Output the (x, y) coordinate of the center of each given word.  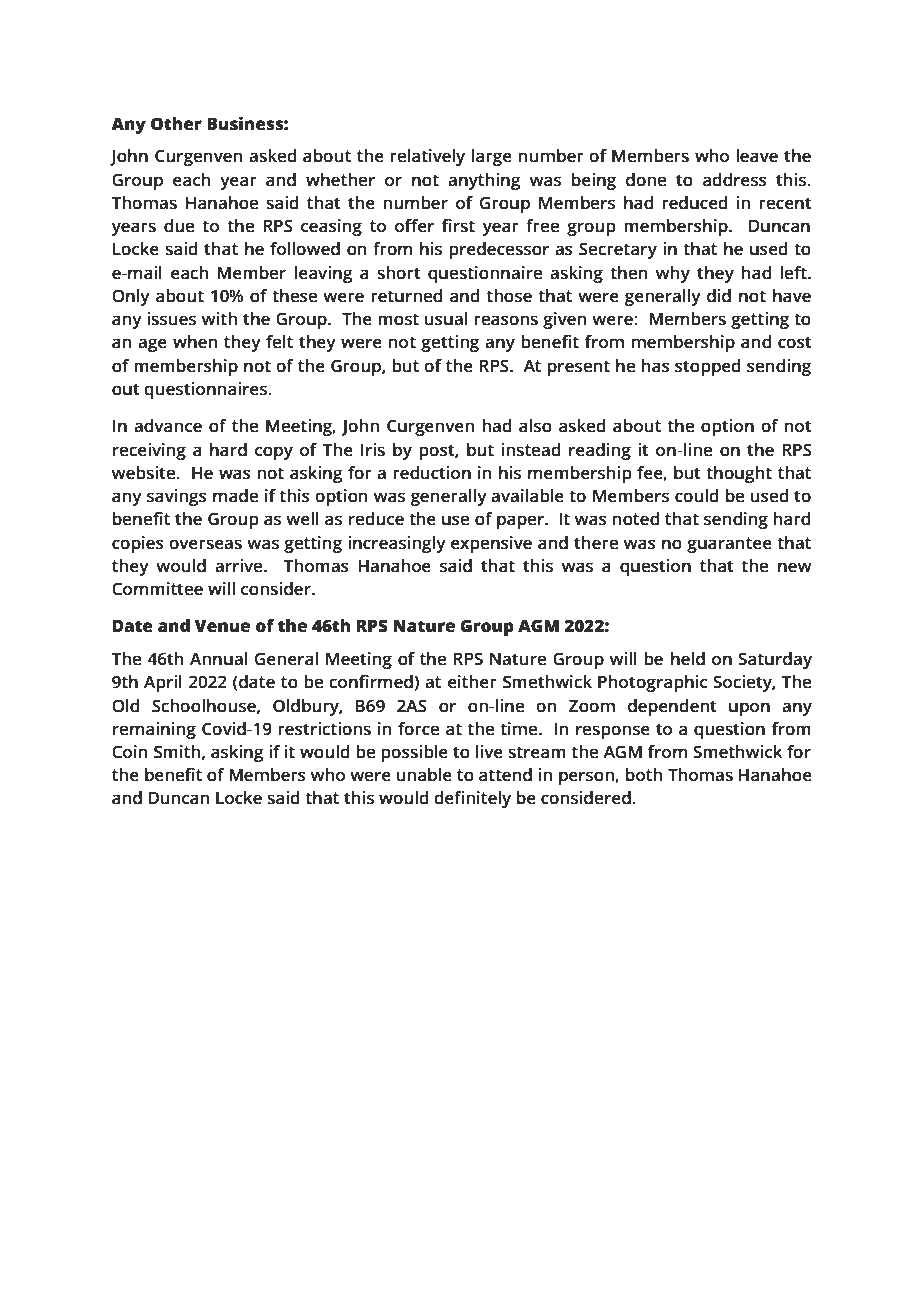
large (492, 157)
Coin (130, 752)
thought (739, 474)
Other (176, 124)
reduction (432, 473)
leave (757, 156)
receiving (149, 451)
